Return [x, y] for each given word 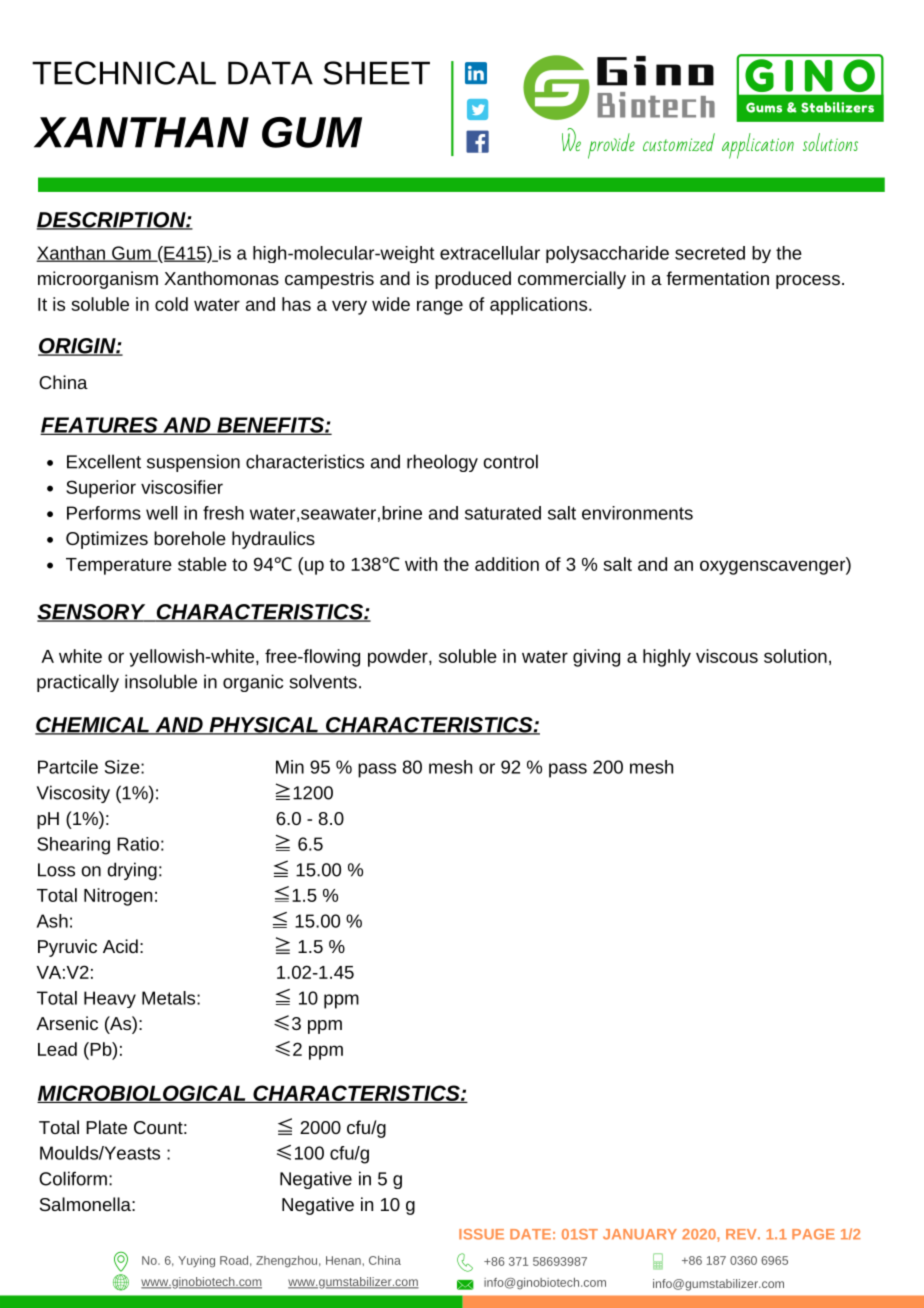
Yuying [196, 1262]
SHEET [376, 73]
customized [679, 142]
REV [742, 1234]
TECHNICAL [124, 73]
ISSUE [481, 1234]
